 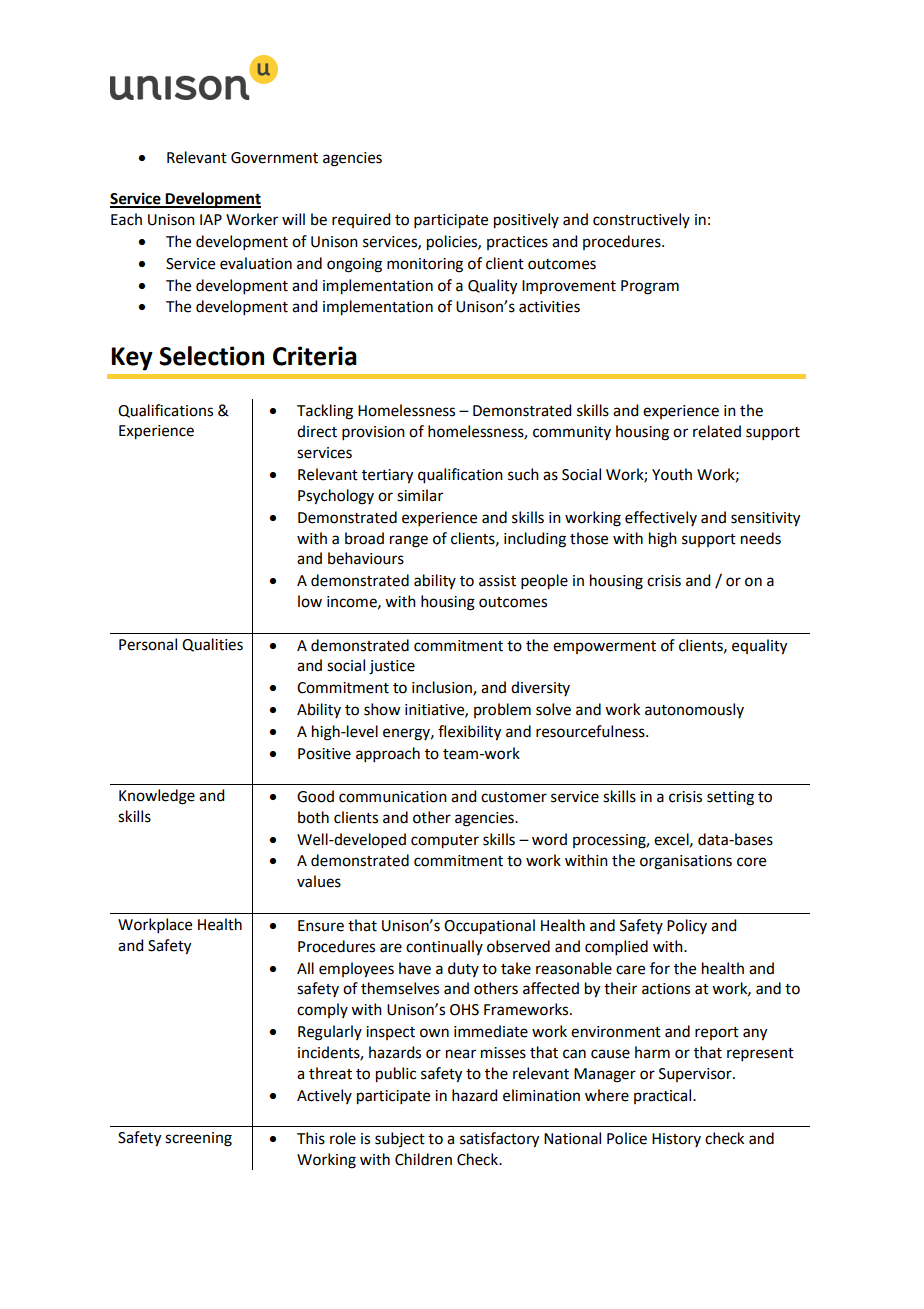 I want to click on IAP, so click(x=211, y=219).
